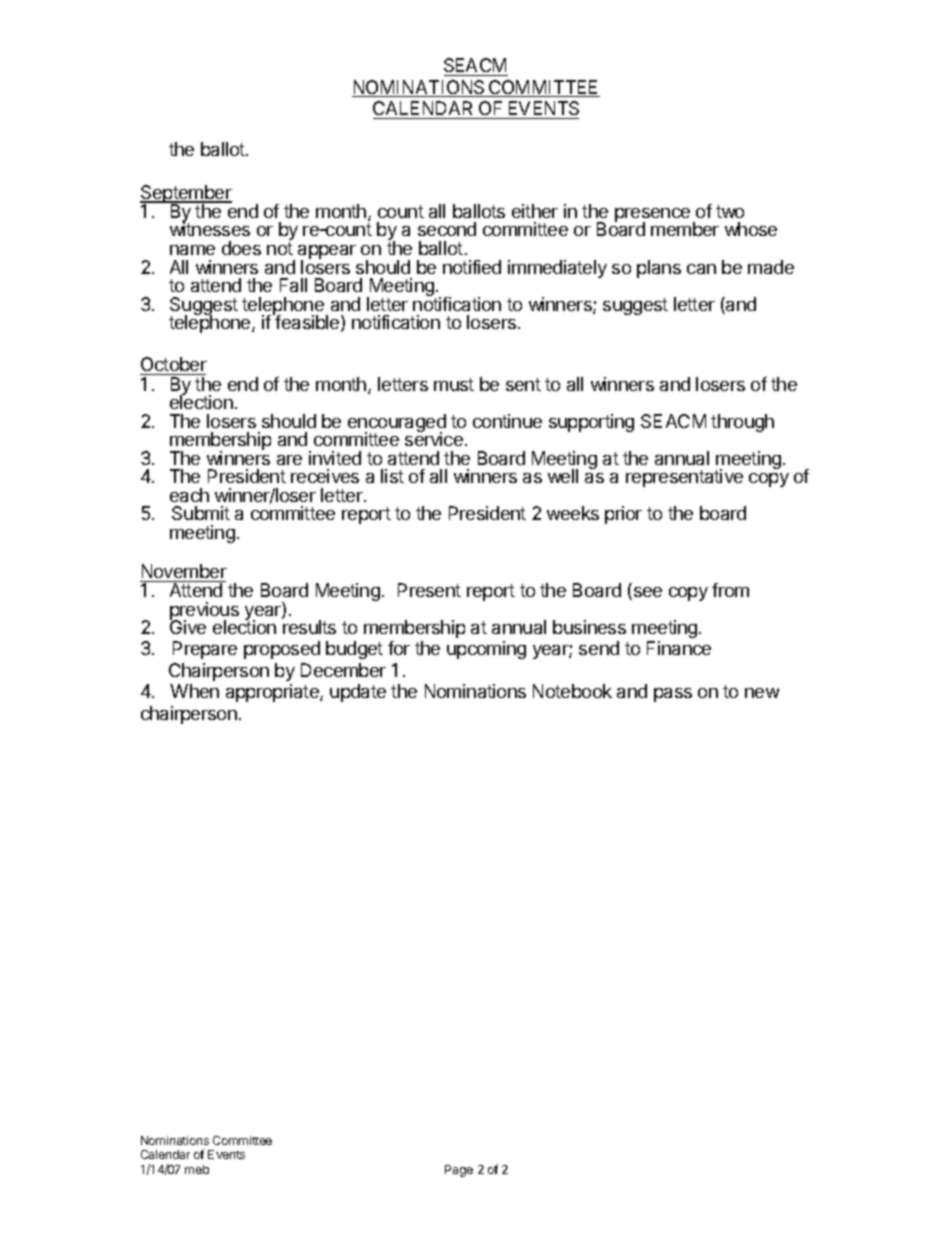 This screenshot has height=1233, width=952. What do you see at coordinates (189, 495) in the screenshot?
I see `each` at bounding box center [189, 495].
